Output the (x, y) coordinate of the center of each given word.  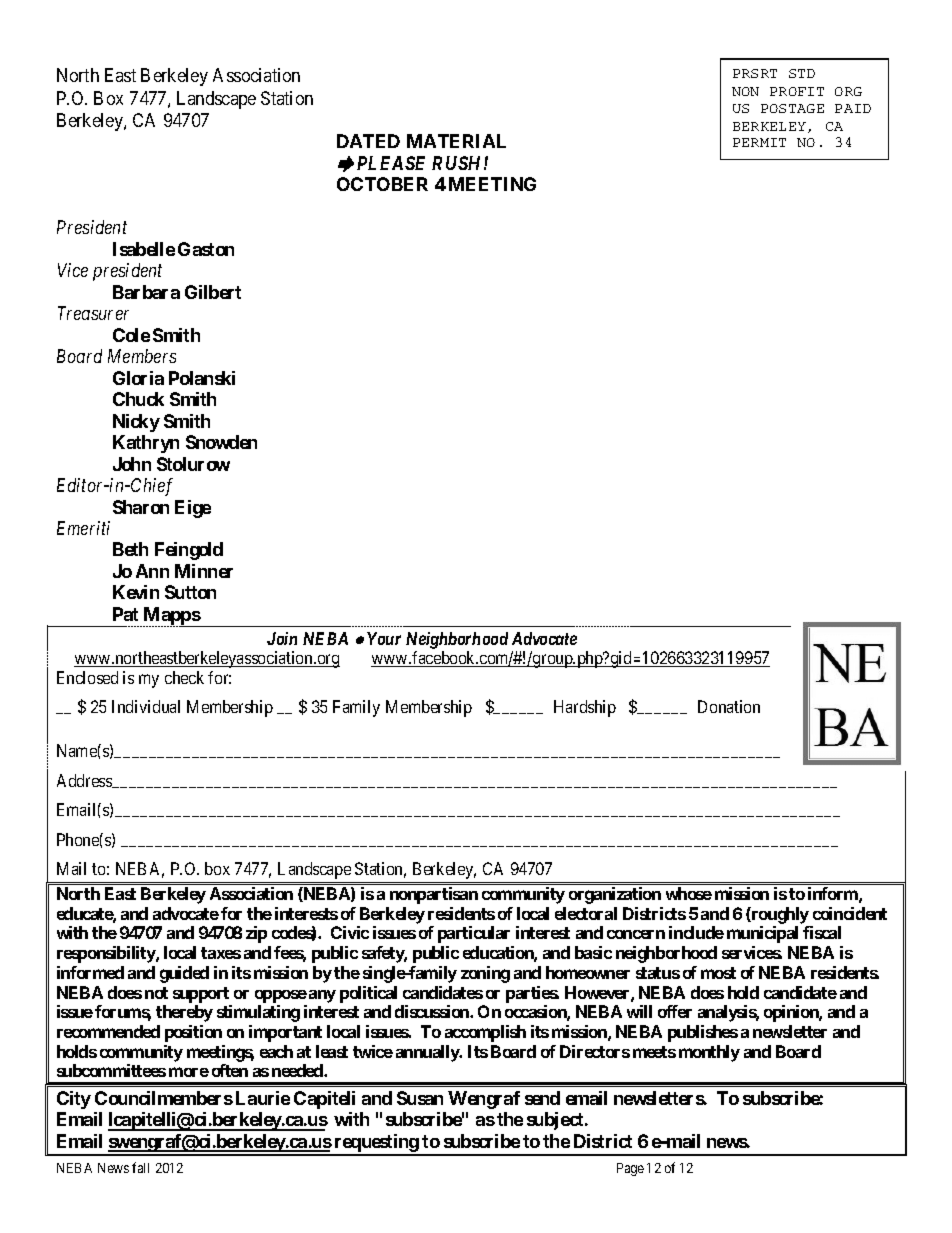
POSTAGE (792, 108)
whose (689, 893)
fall (140, 1167)
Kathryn (146, 444)
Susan (420, 1098)
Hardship (585, 708)
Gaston (206, 249)
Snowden (221, 442)
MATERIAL (456, 141)
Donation (729, 706)
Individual (146, 706)
